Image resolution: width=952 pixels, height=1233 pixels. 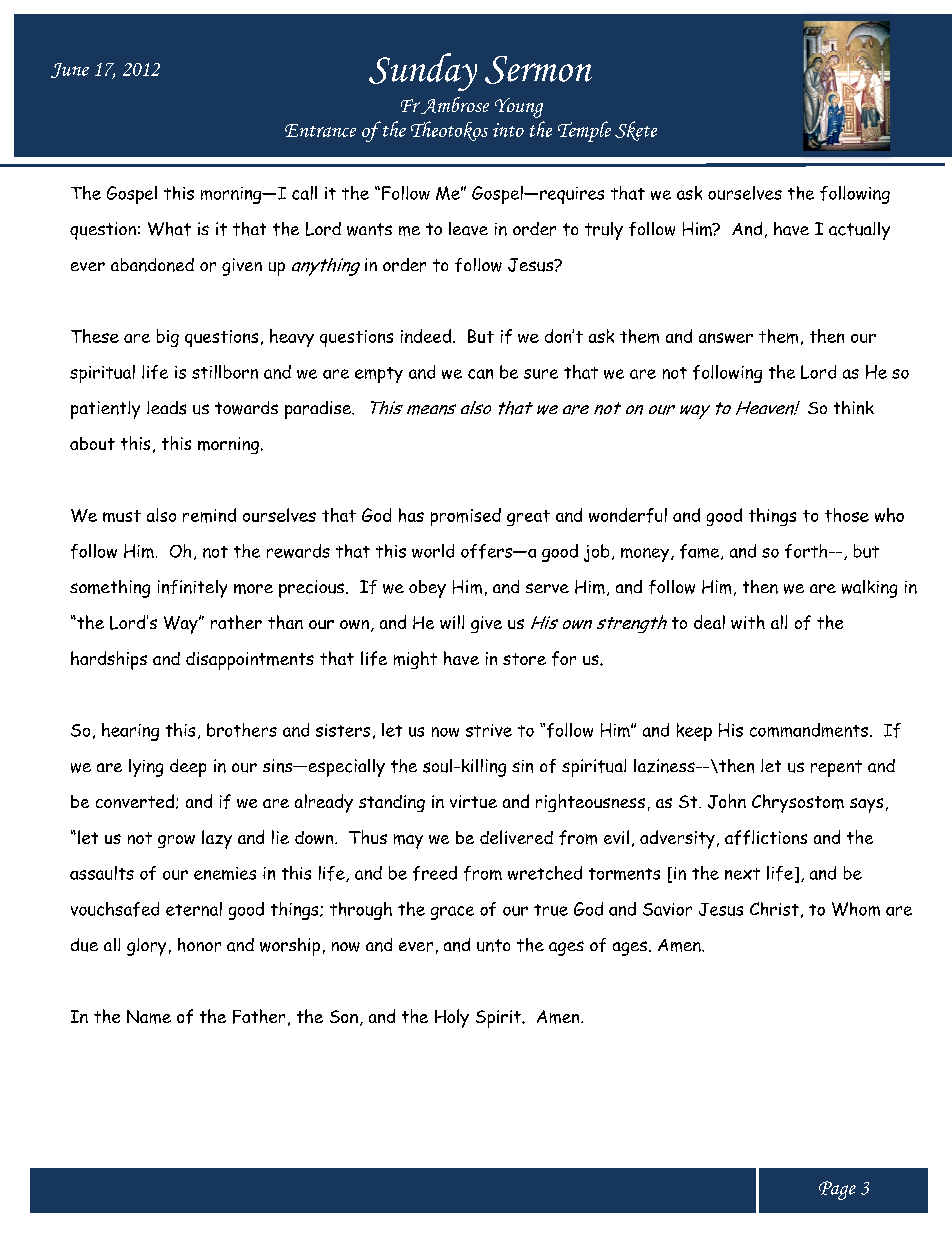 I want to click on infinitely, so click(x=192, y=589).
